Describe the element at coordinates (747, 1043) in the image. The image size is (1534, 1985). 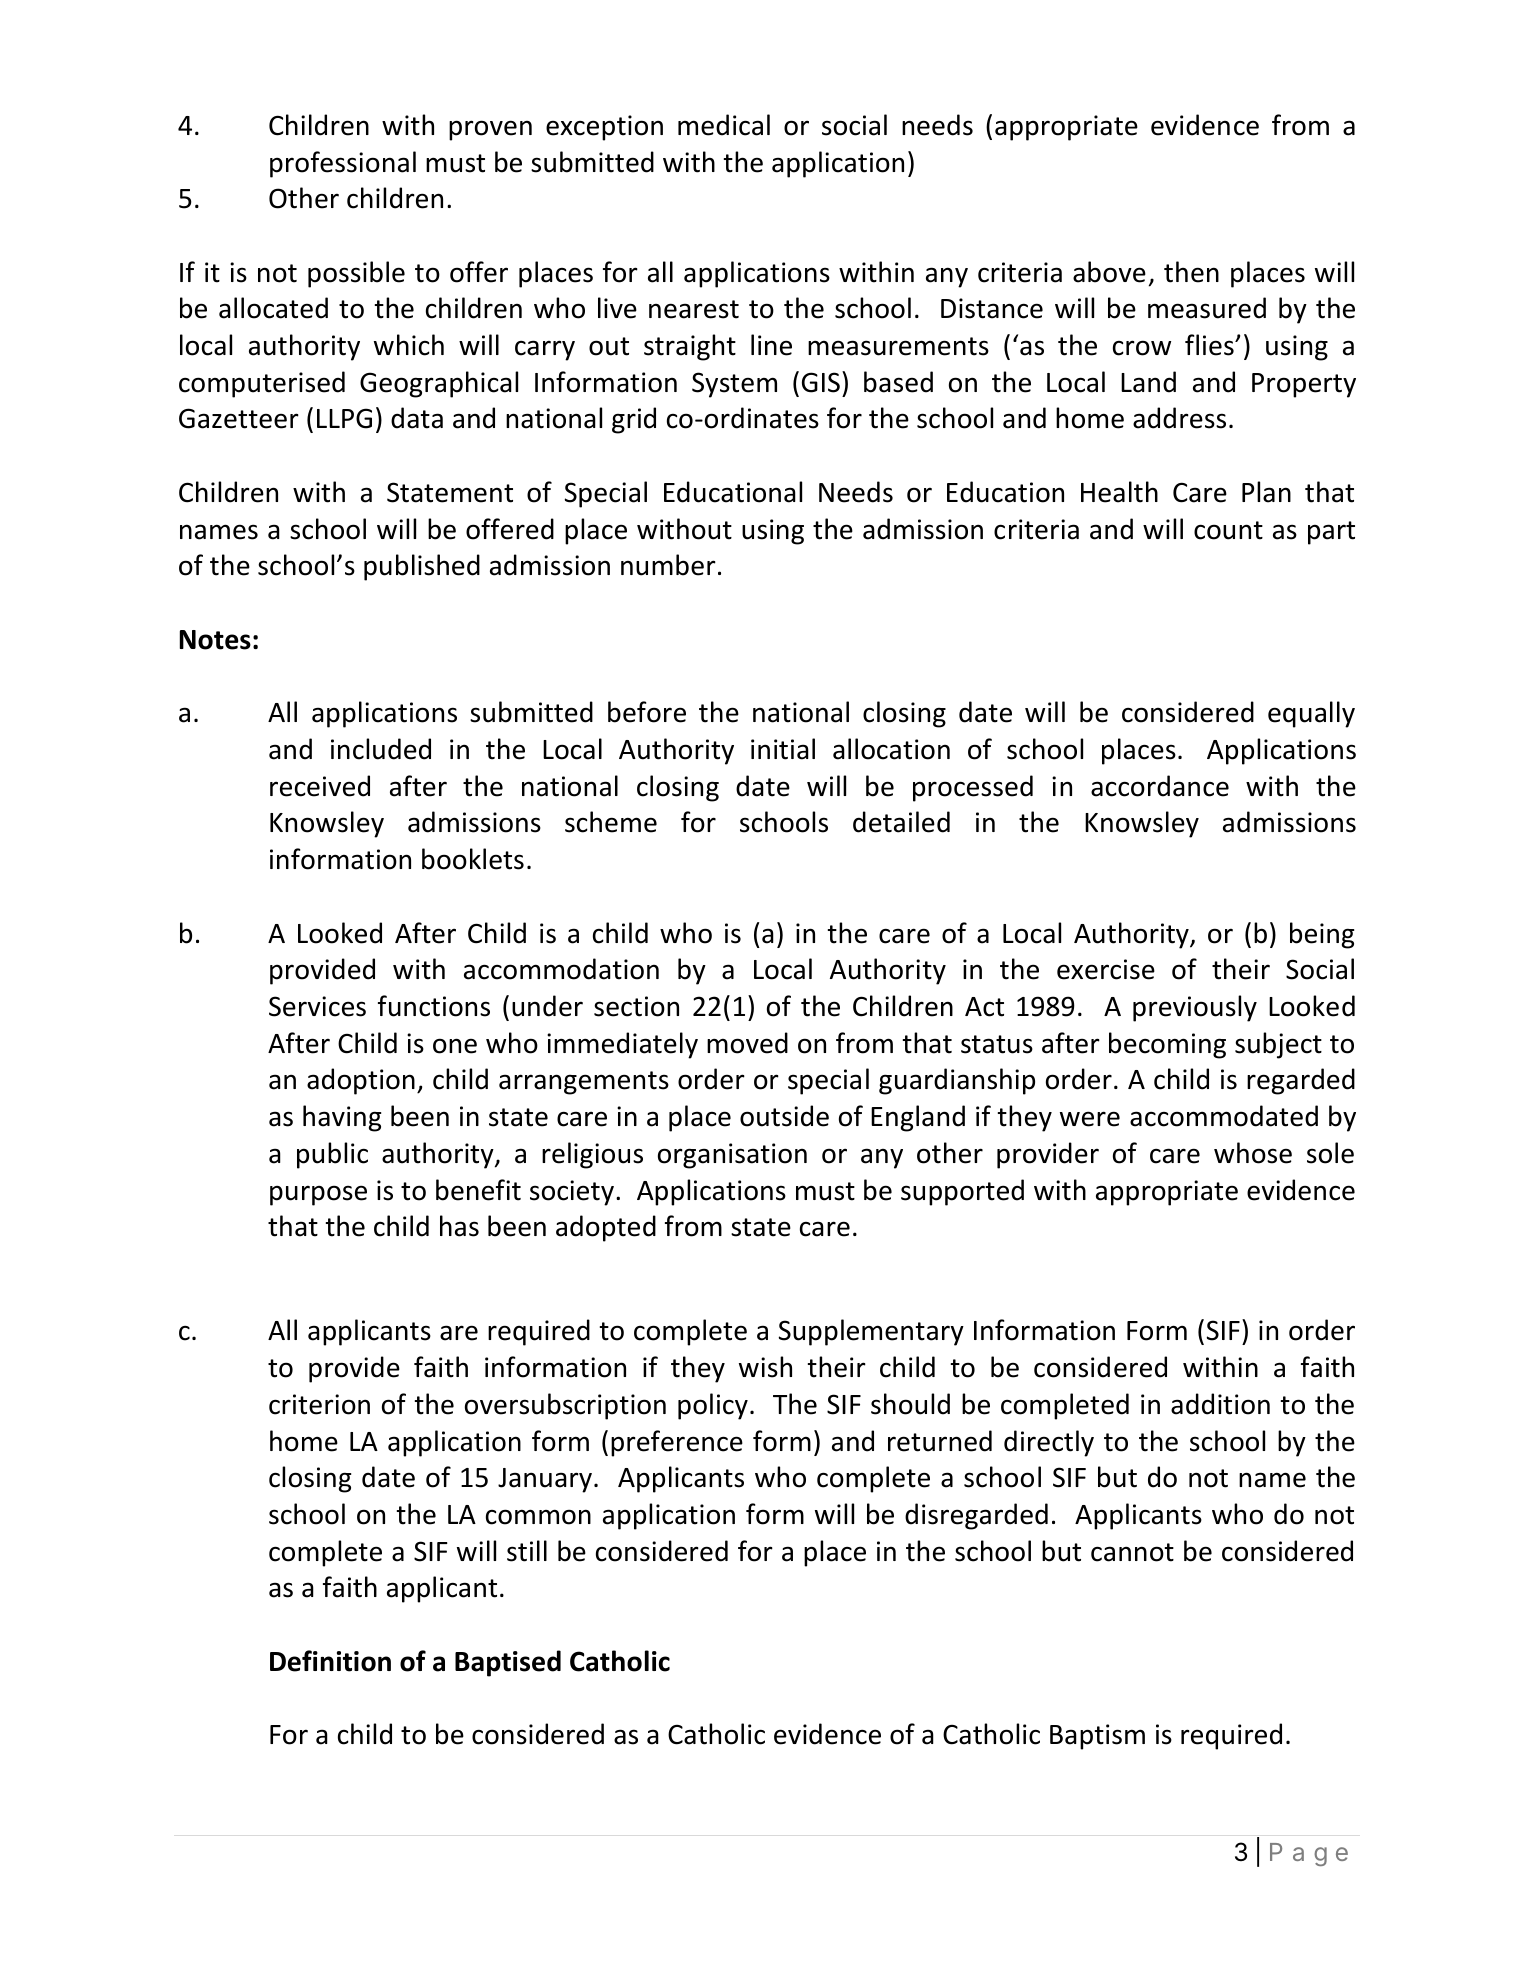
I see `moved` at that location.
